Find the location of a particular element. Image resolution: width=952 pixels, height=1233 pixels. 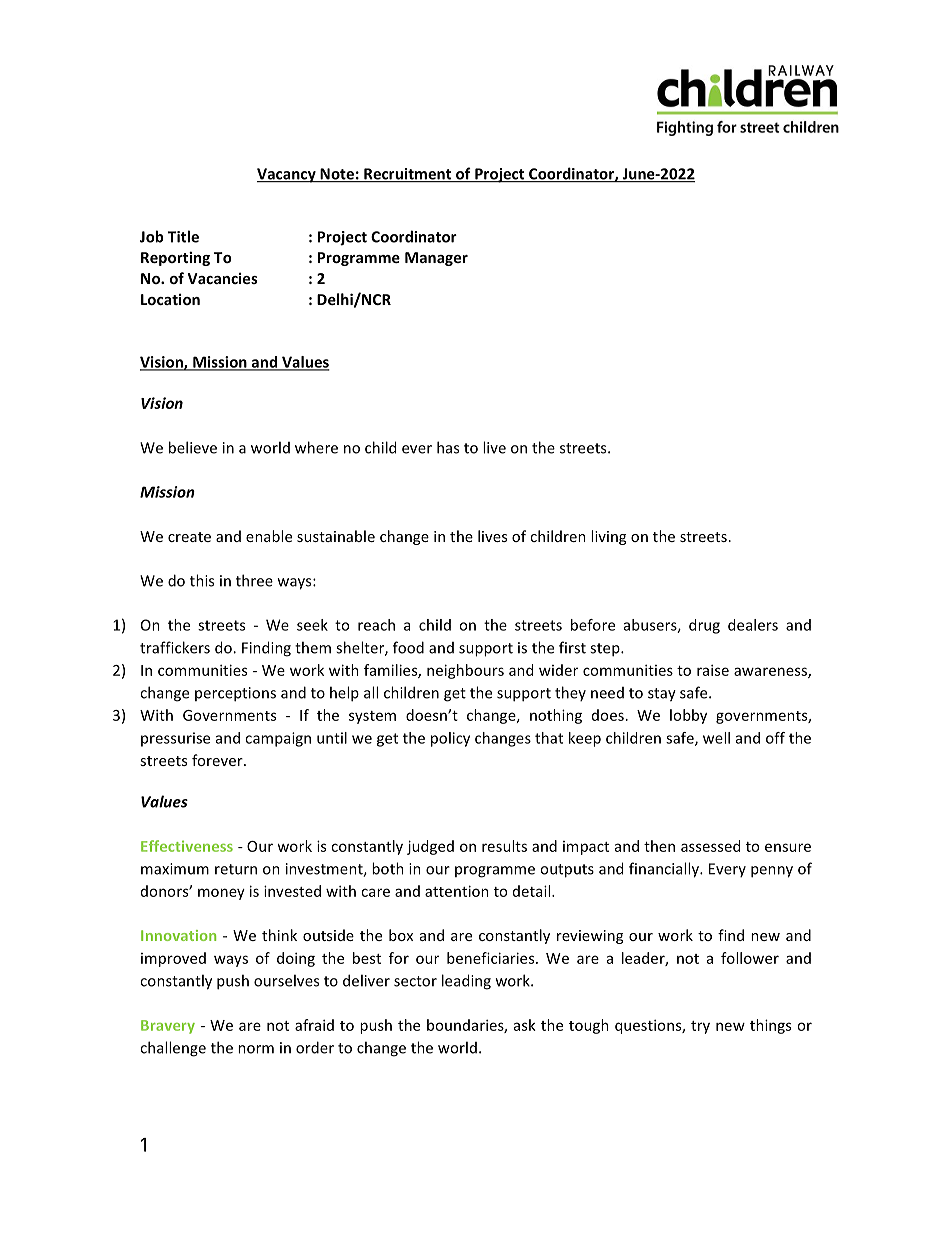

Manager is located at coordinates (436, 259).
